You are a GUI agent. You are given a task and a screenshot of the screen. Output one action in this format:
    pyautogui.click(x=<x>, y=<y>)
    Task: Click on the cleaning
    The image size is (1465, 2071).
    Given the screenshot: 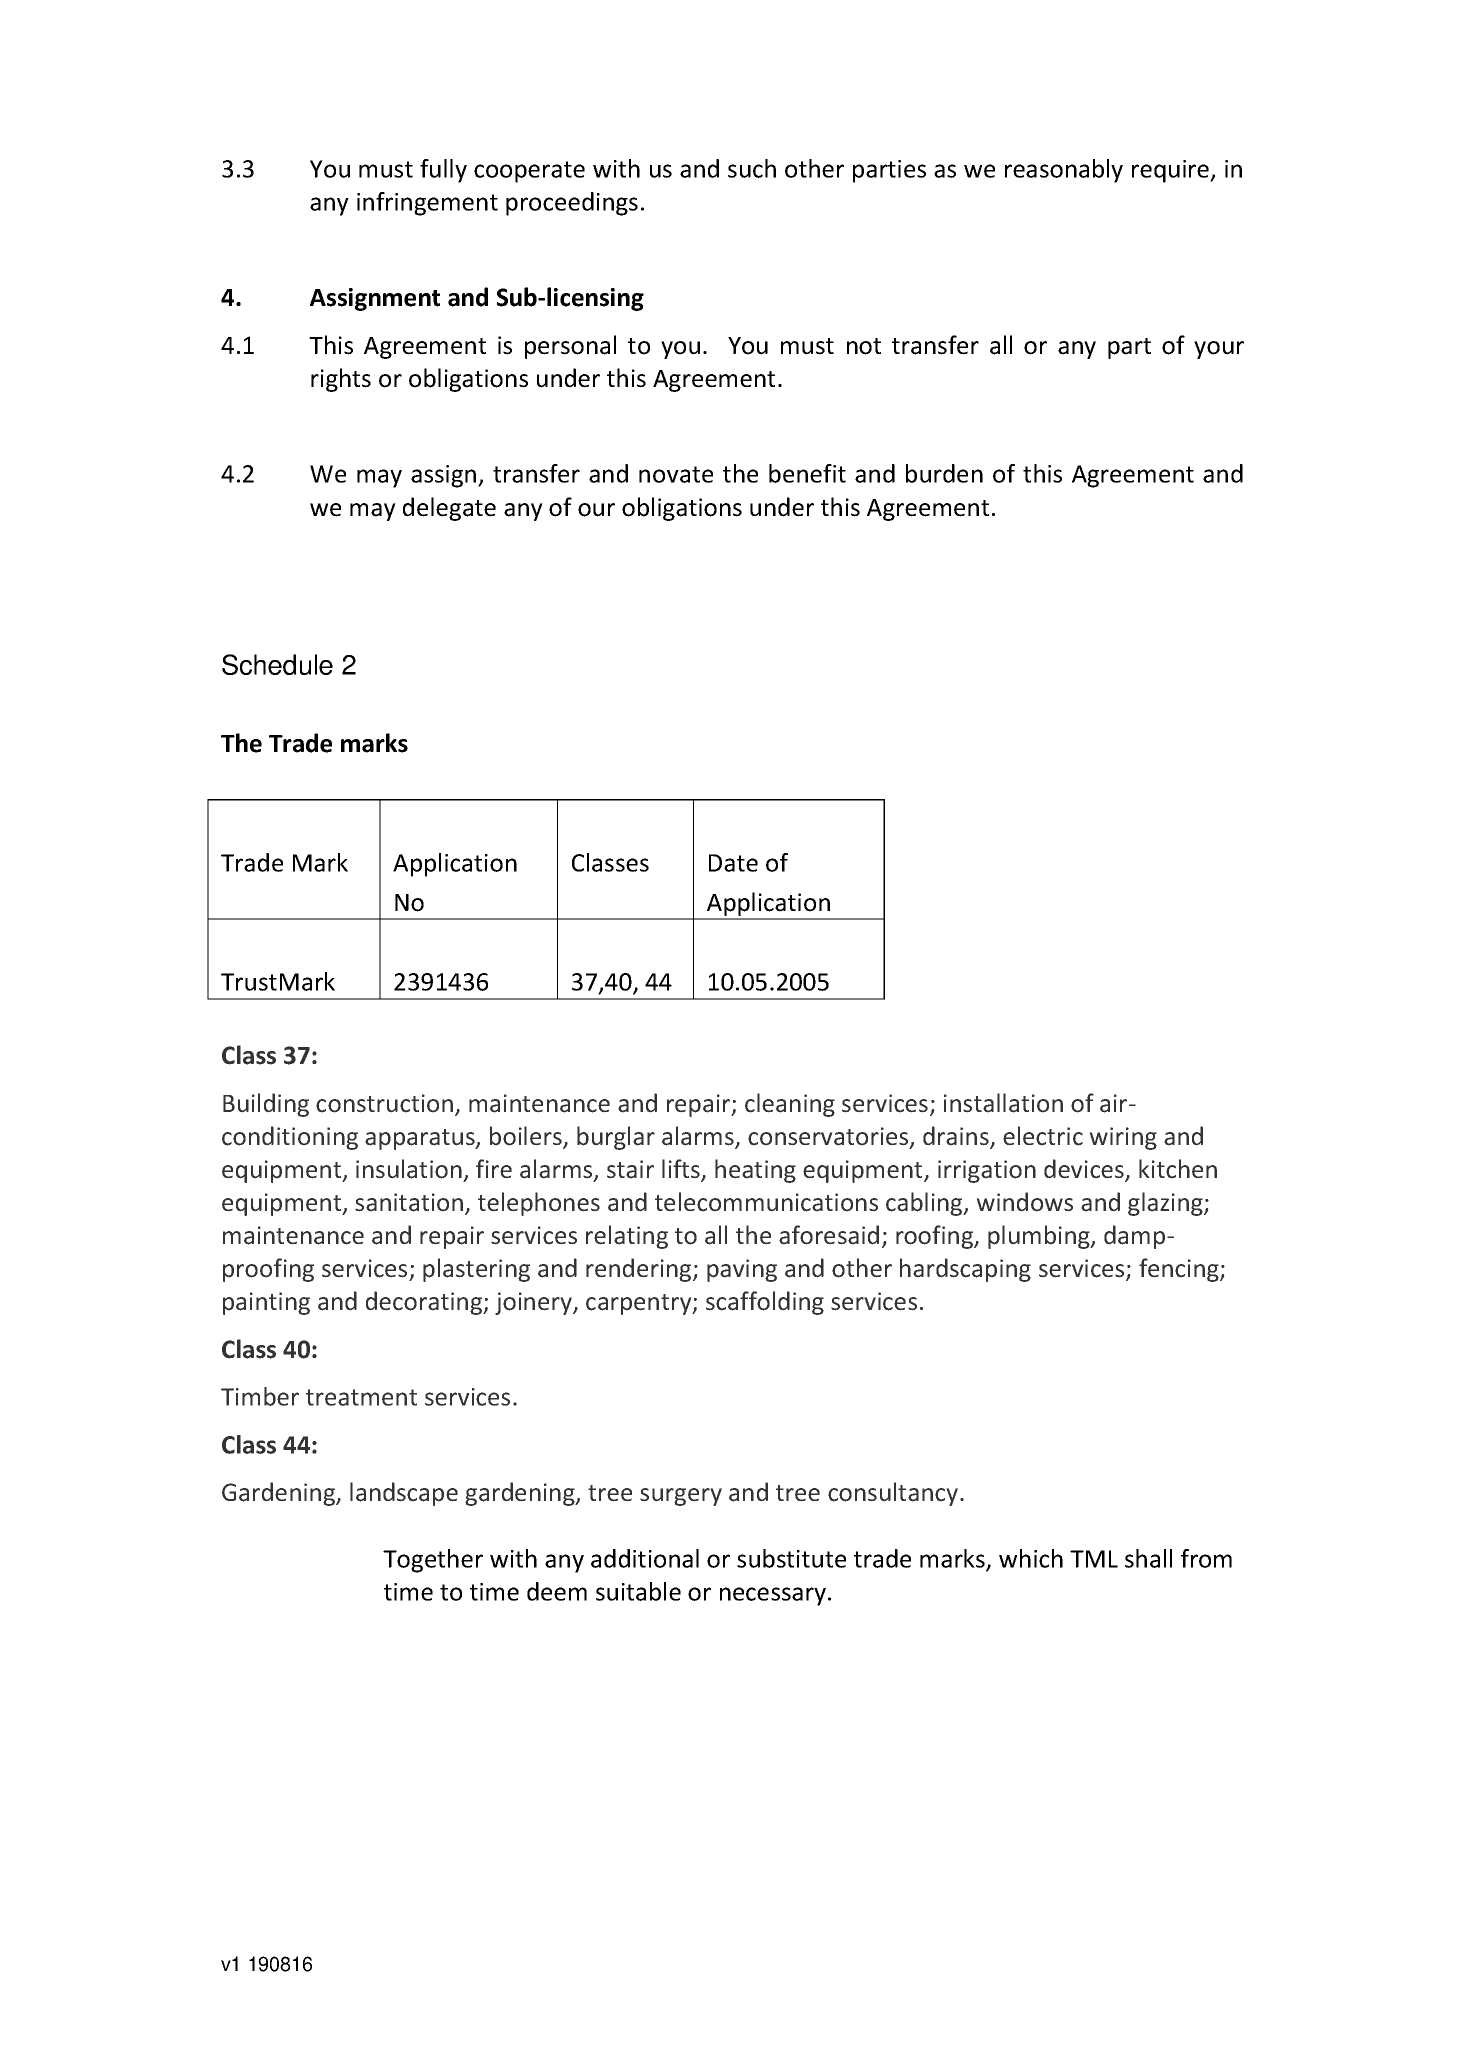 What is the action you would take?
    pyautogui.click(x=790, y=1105)
